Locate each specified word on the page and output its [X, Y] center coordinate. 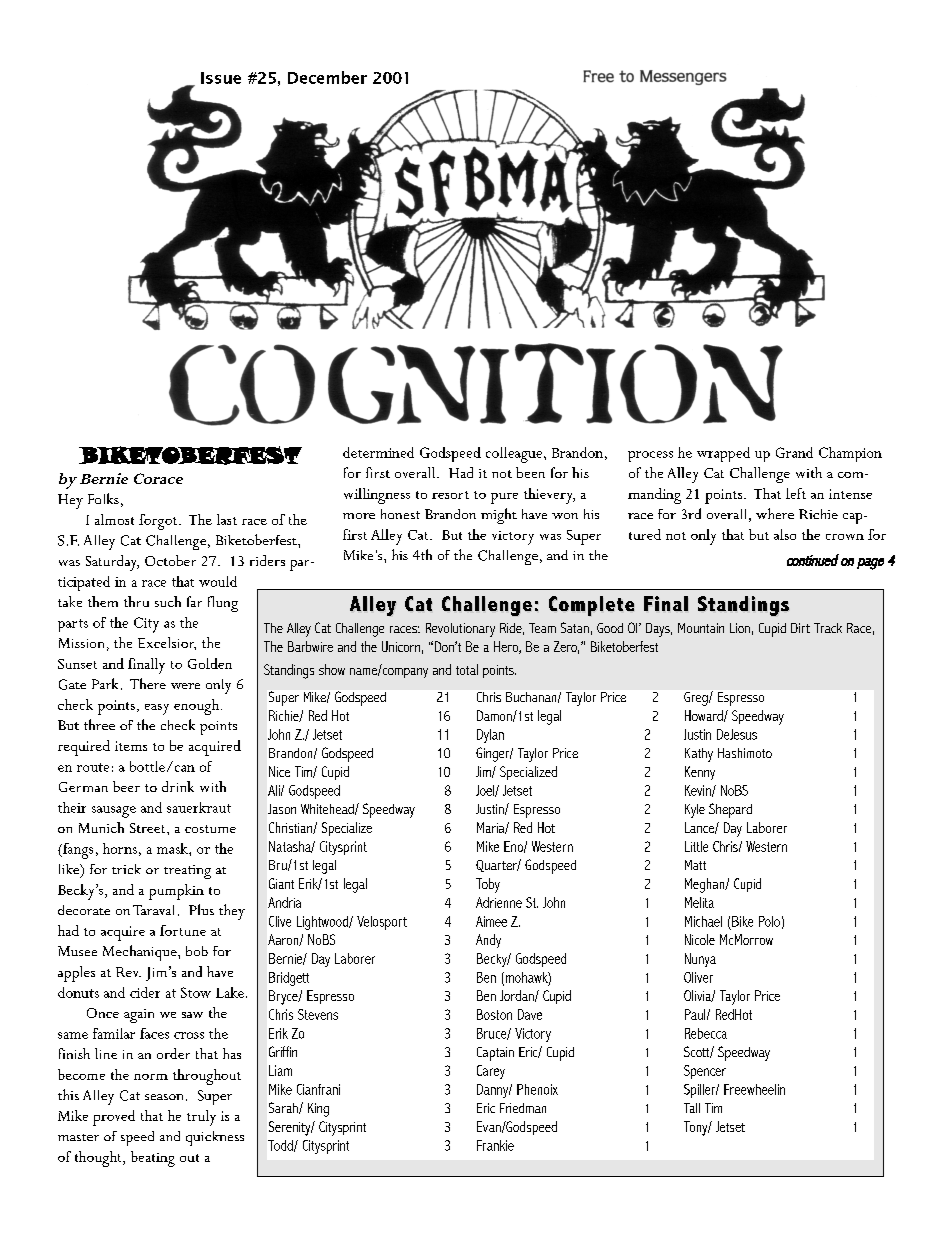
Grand [794, 452]
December [327, 77]
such [168, 601]
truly [201, 1118]
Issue [221, 78]
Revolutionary [460, 630]
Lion [740, 628]
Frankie [495, 1145]
